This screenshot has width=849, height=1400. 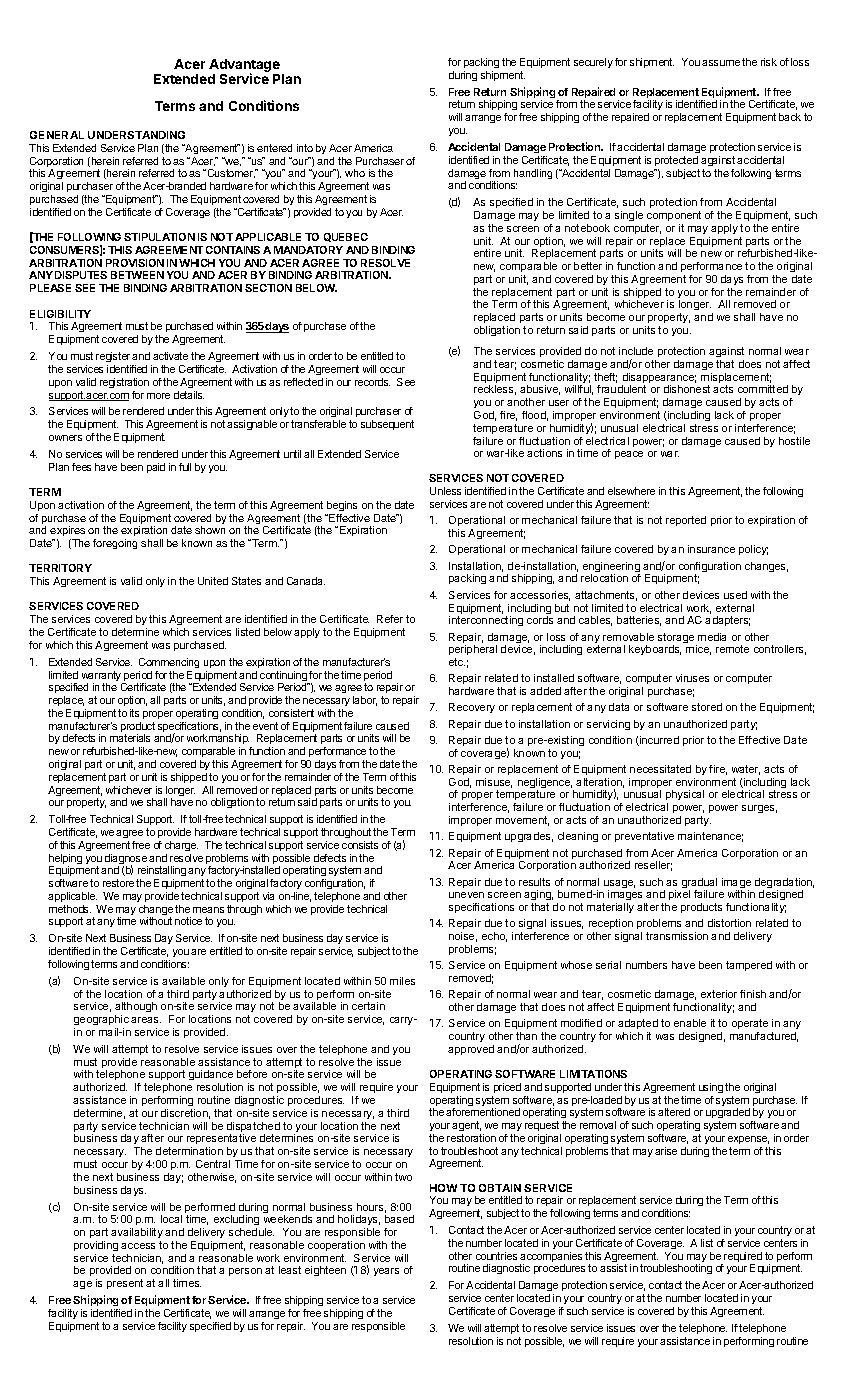 I want to click on Commencing, so click(x=169, y=663).
